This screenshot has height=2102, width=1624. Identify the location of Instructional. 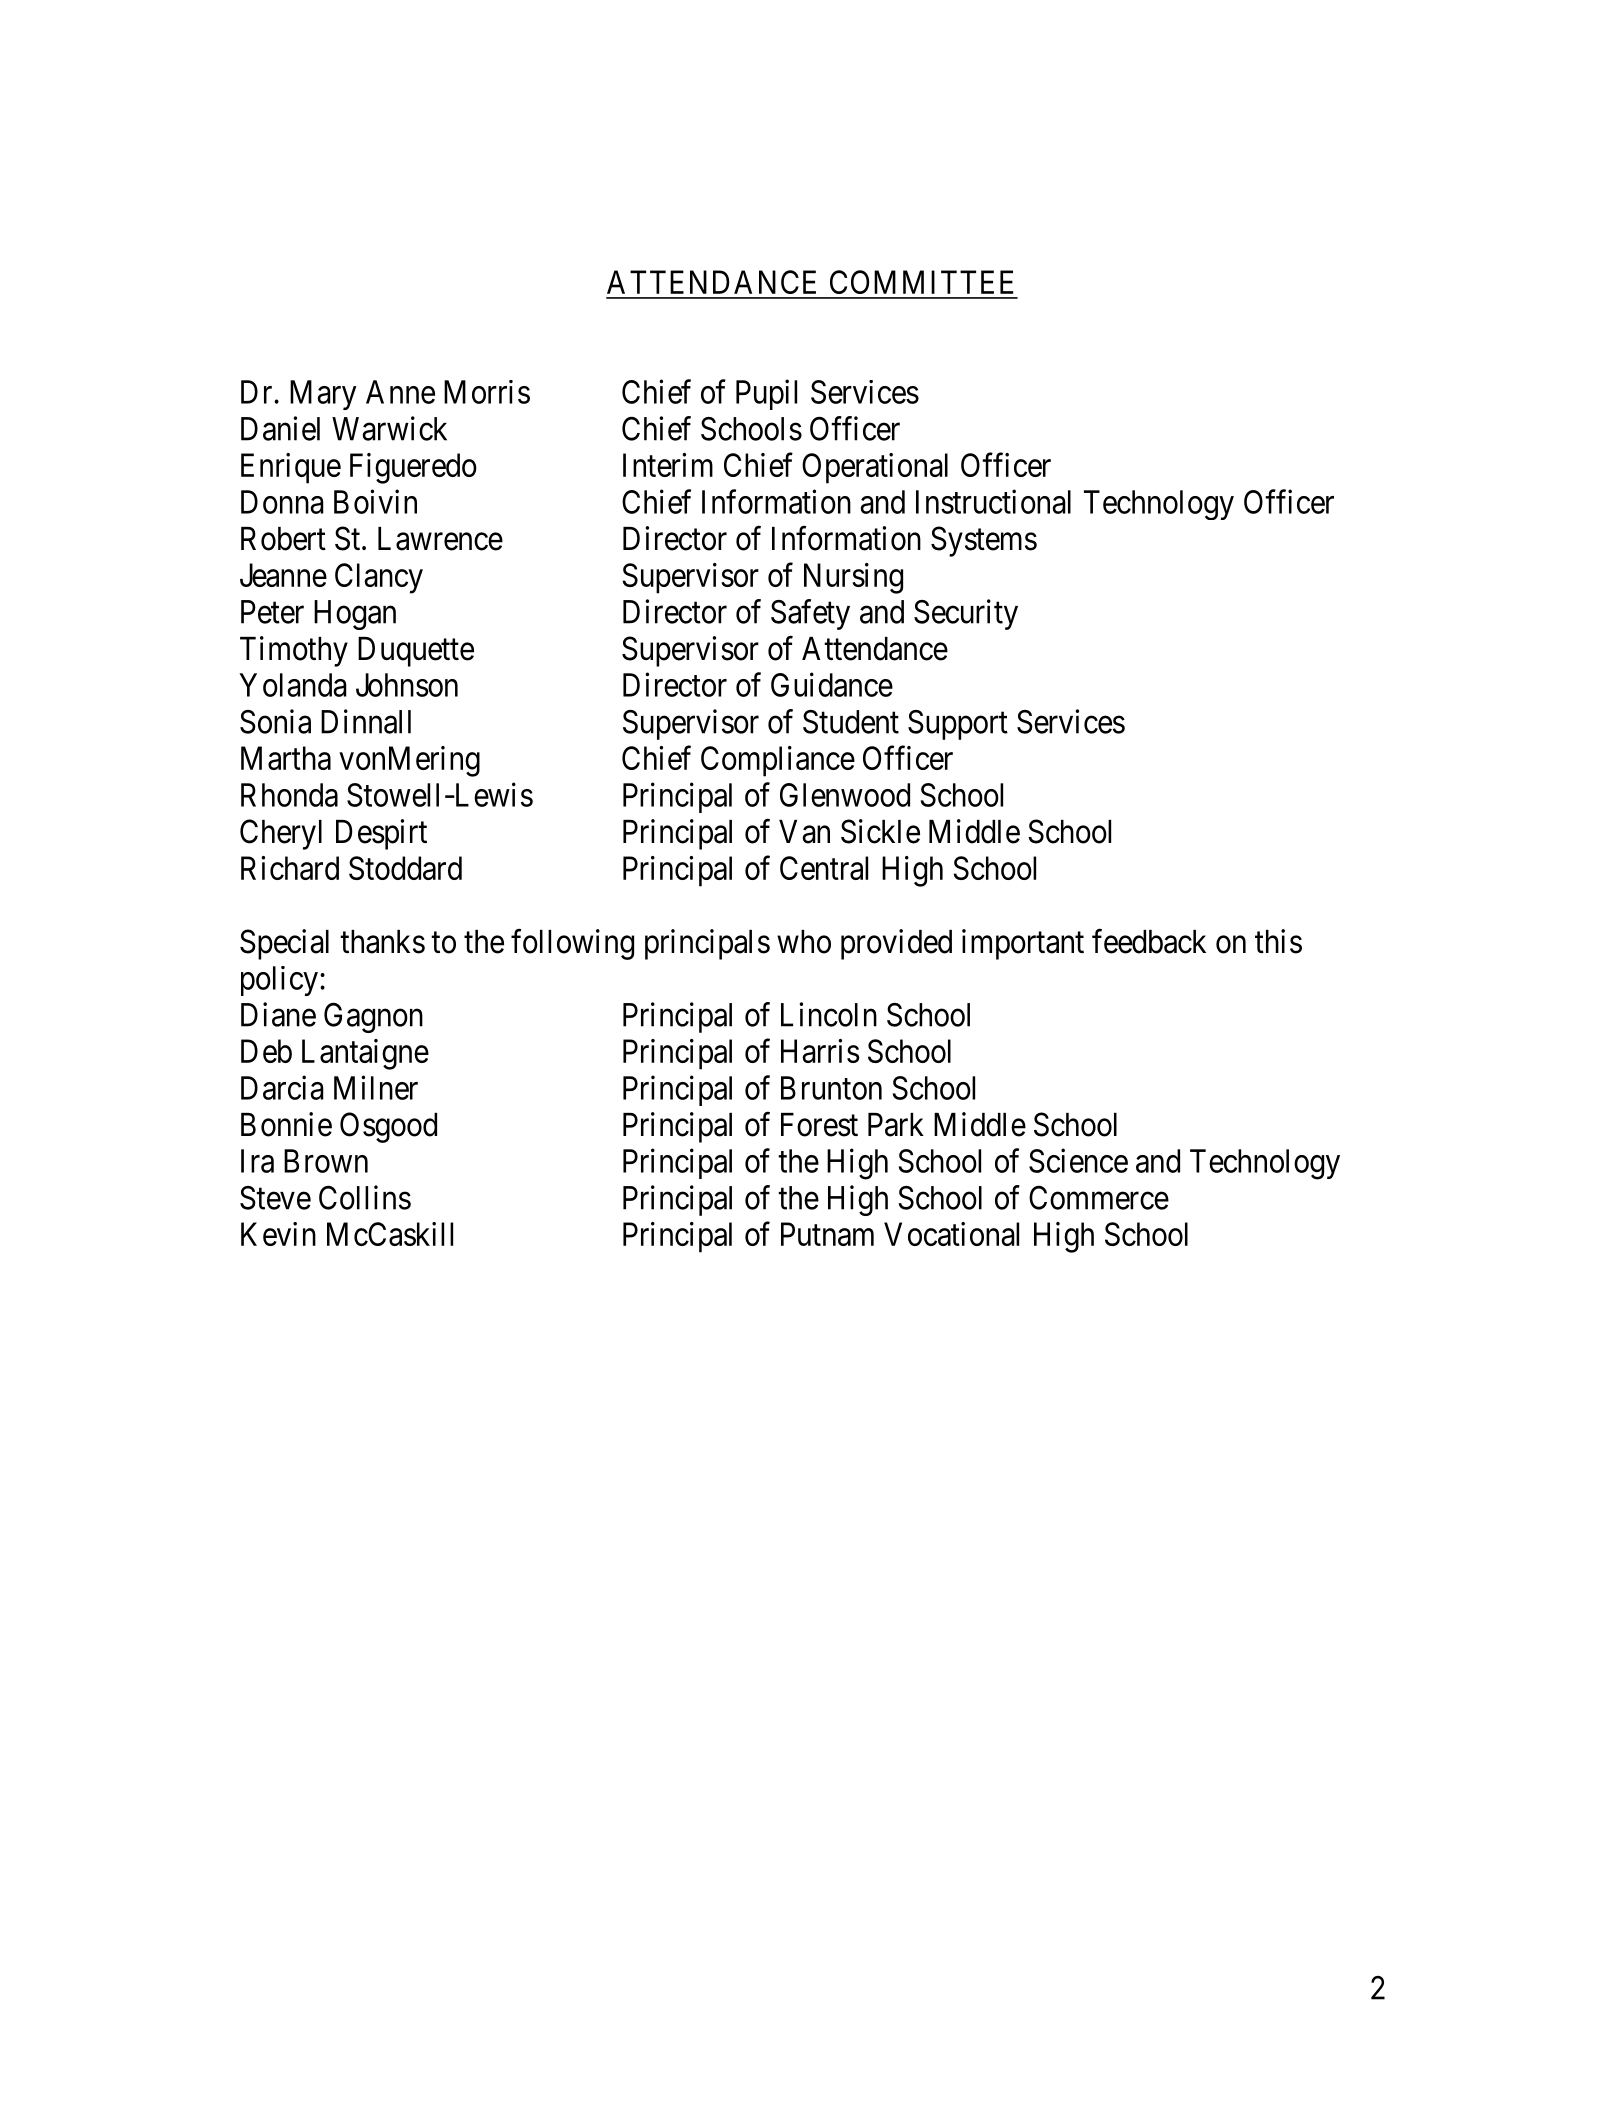
(993, 501).
